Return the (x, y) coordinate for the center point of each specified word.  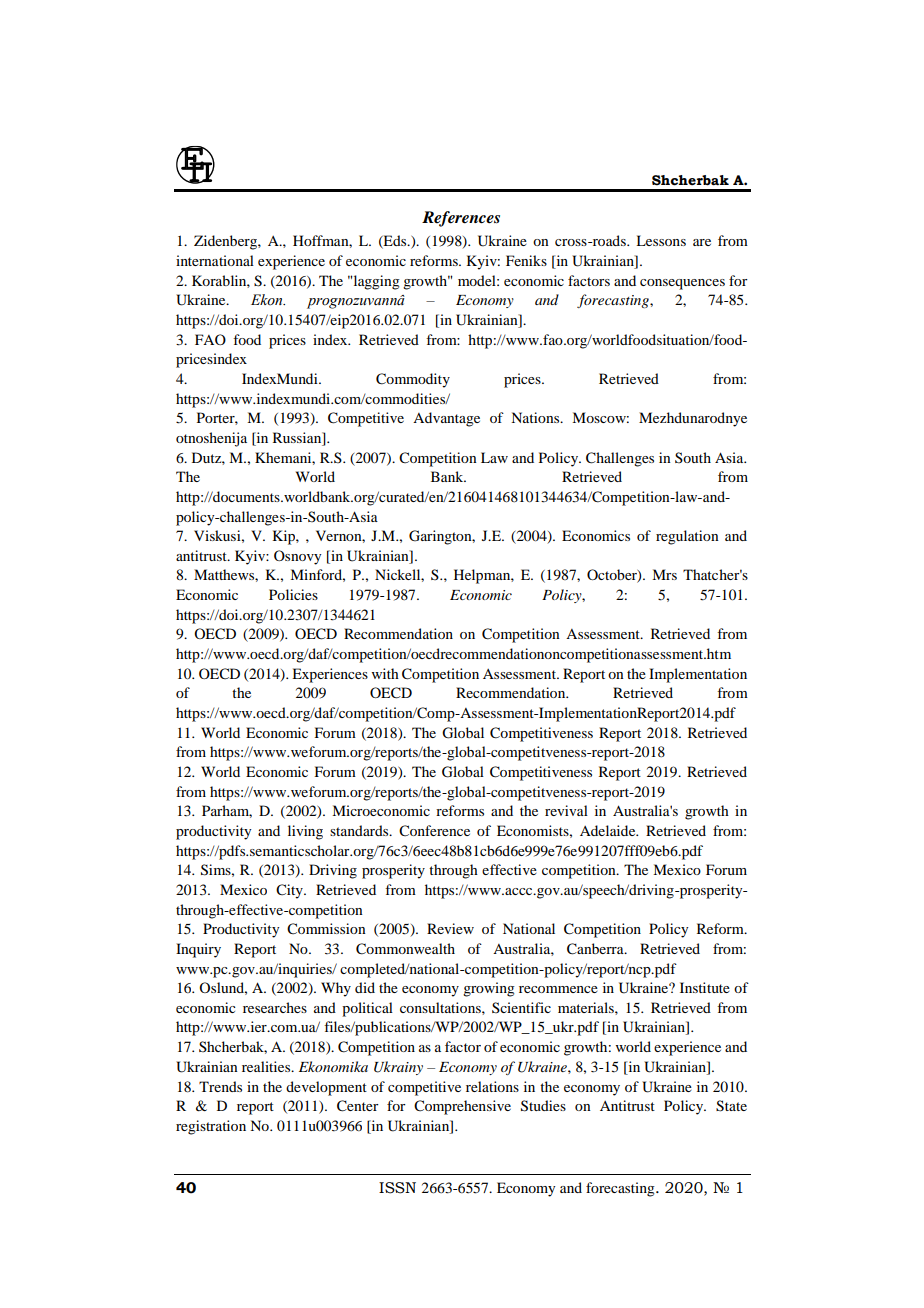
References (461, 219)
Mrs (664, 574)
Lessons (661, 240)
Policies (293, 594)
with (385, 673)
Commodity (413, 380)
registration (211, 1127)
